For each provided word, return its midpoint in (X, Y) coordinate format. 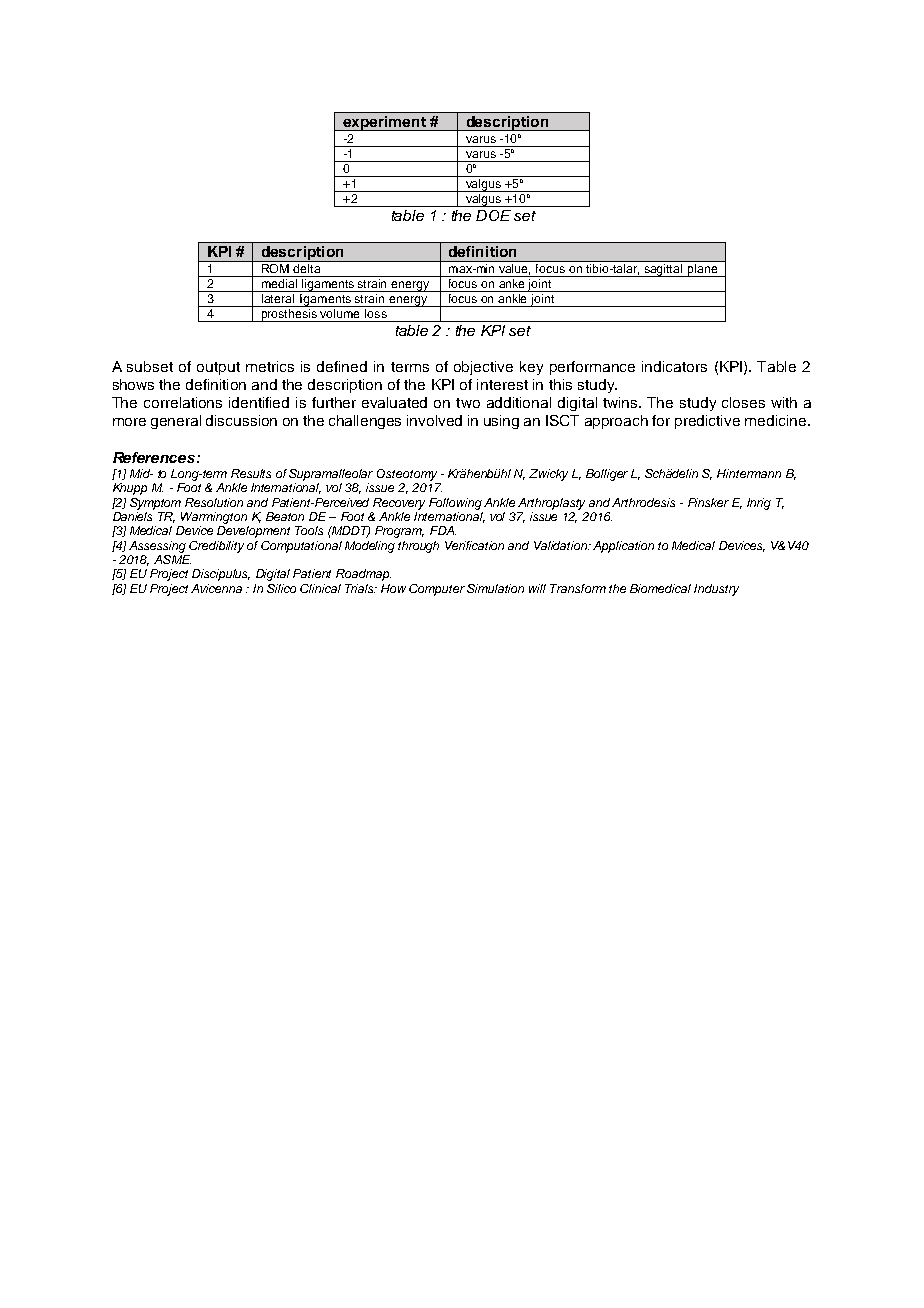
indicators (674, 366)
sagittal (663, 270)
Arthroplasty (551, 504)
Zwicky (548, 475)
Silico (281, 588)
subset (150, 366)
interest (502, 384)
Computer (437, 590)
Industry (716, 590)
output (218, 368)
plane (702, 270)
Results (251, 473)
